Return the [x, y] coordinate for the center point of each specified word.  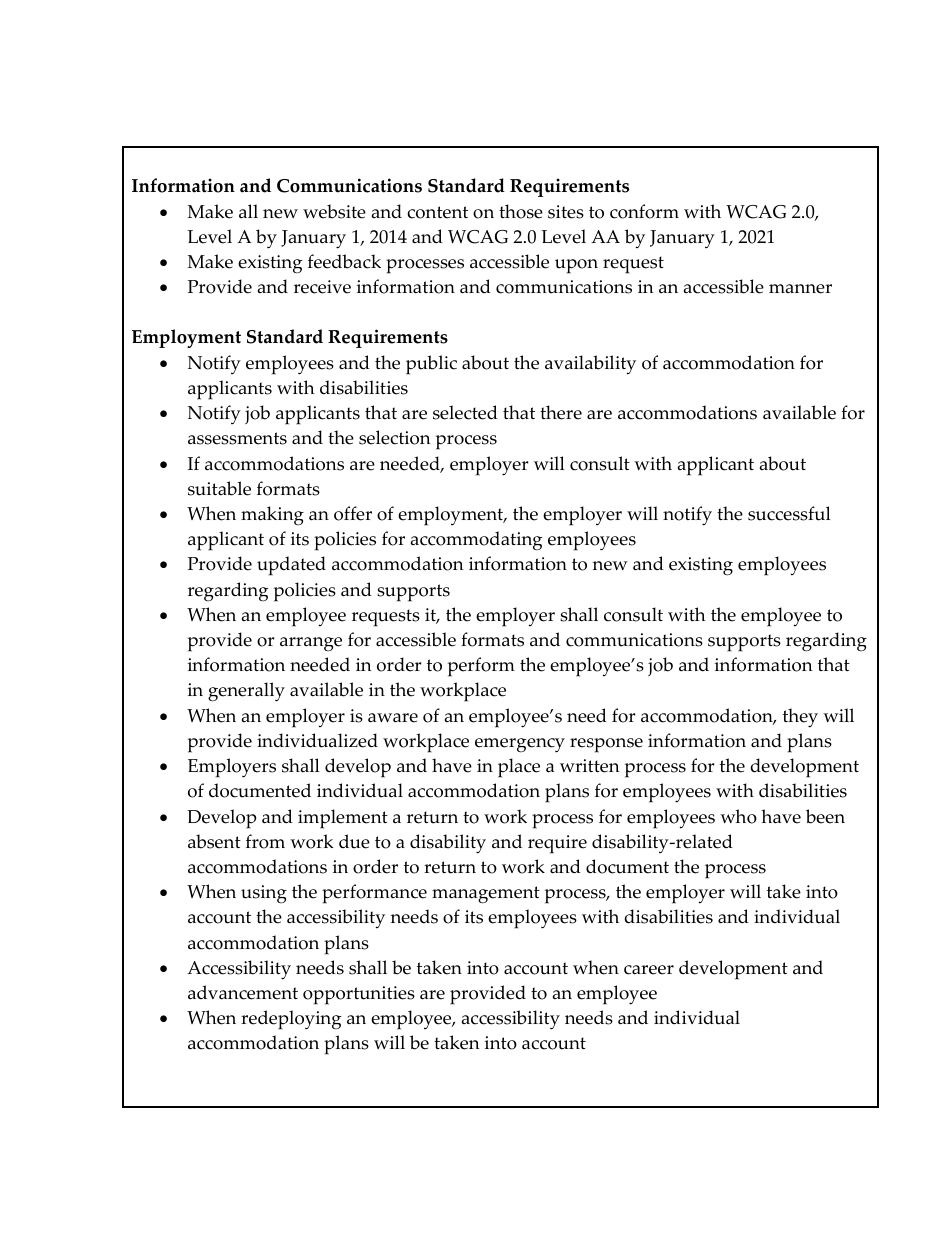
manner [800, 289]
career [649, 970]
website [334, 211]
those [521, 211]
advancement [243, 992]
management [486, 895]
